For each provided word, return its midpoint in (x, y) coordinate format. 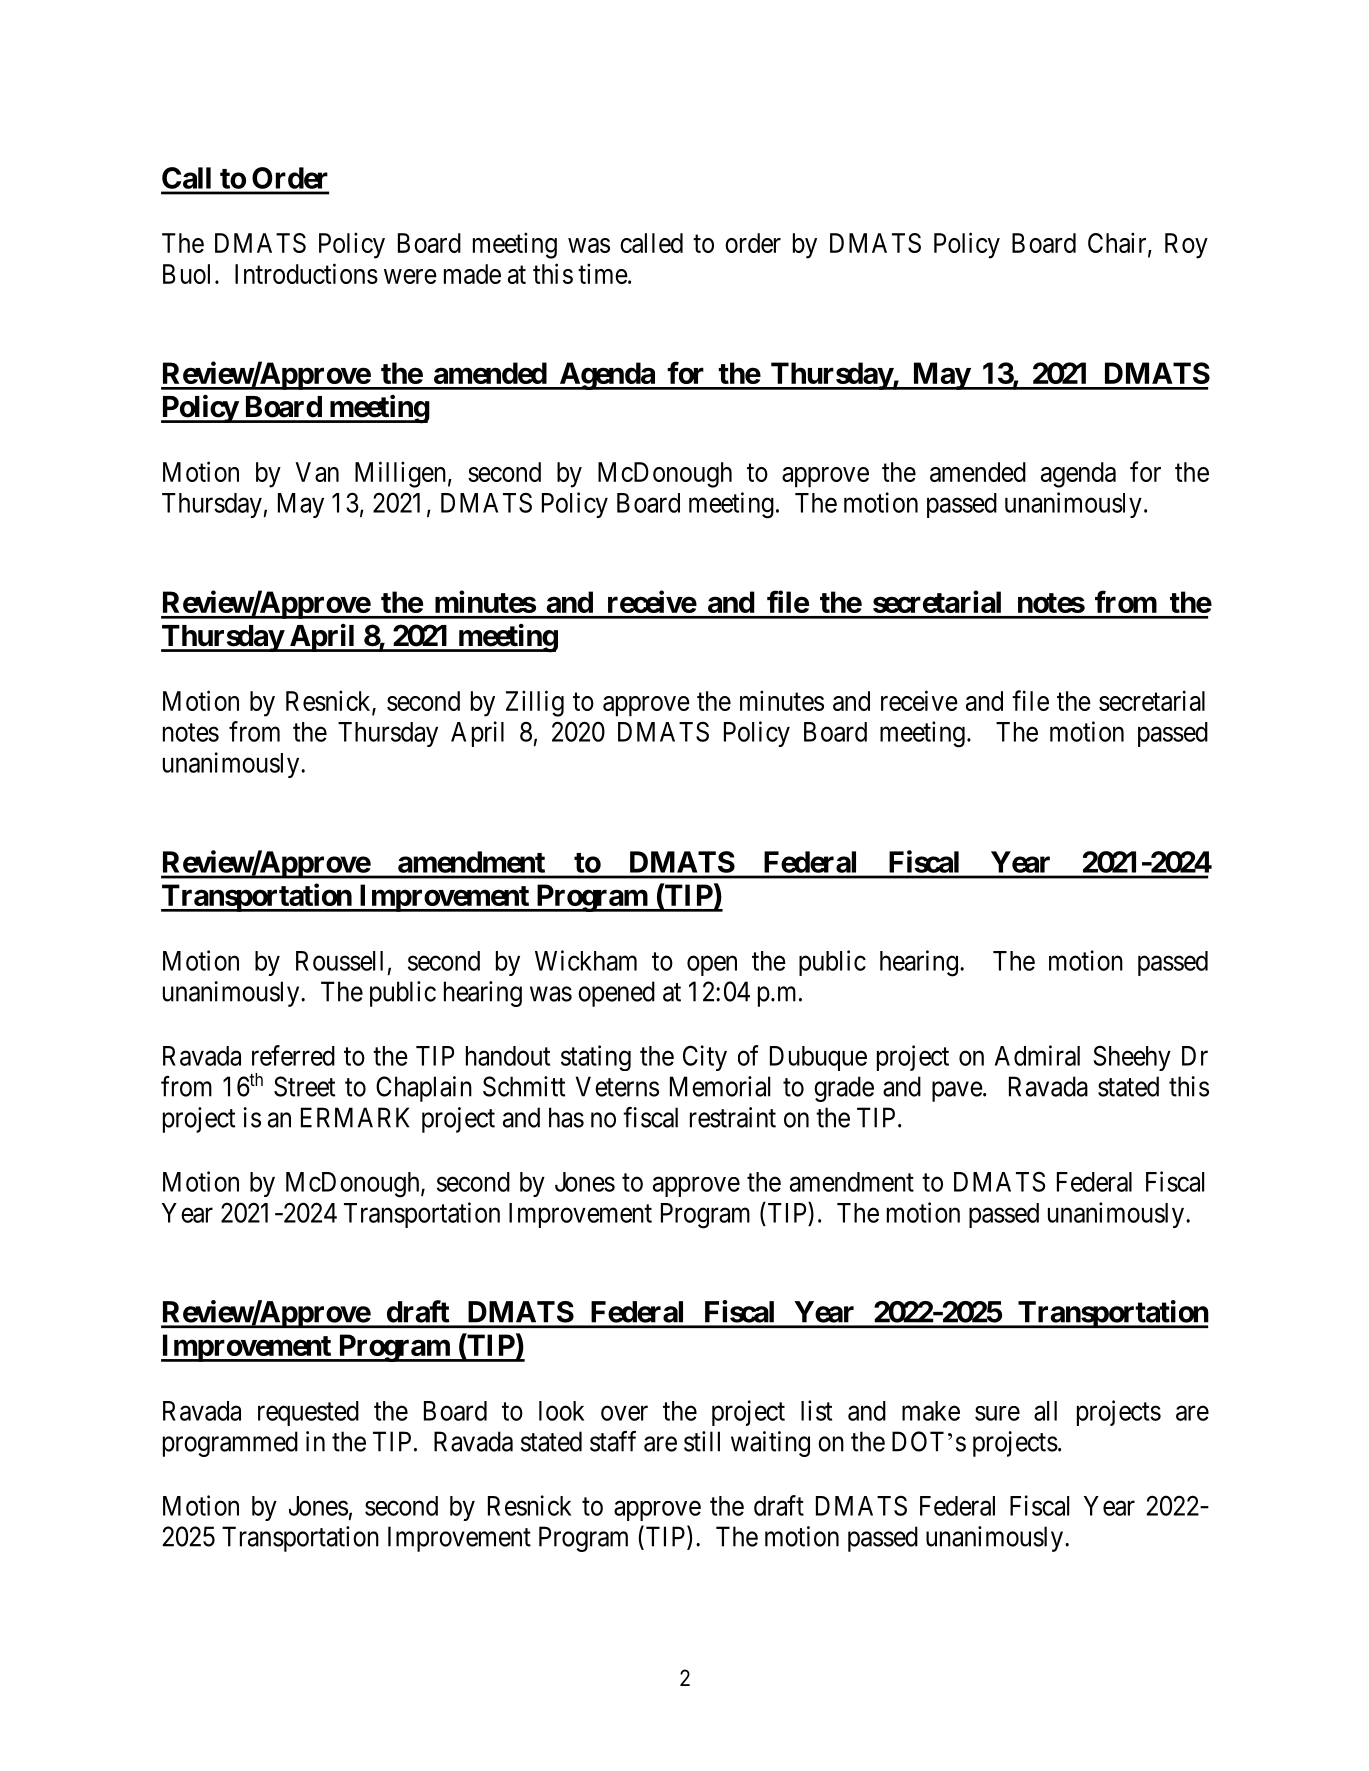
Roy (1186, 246)
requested (308, 1413)
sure (997, 1413)
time (603, 273)
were (410, 276)
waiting (770, 1444)
